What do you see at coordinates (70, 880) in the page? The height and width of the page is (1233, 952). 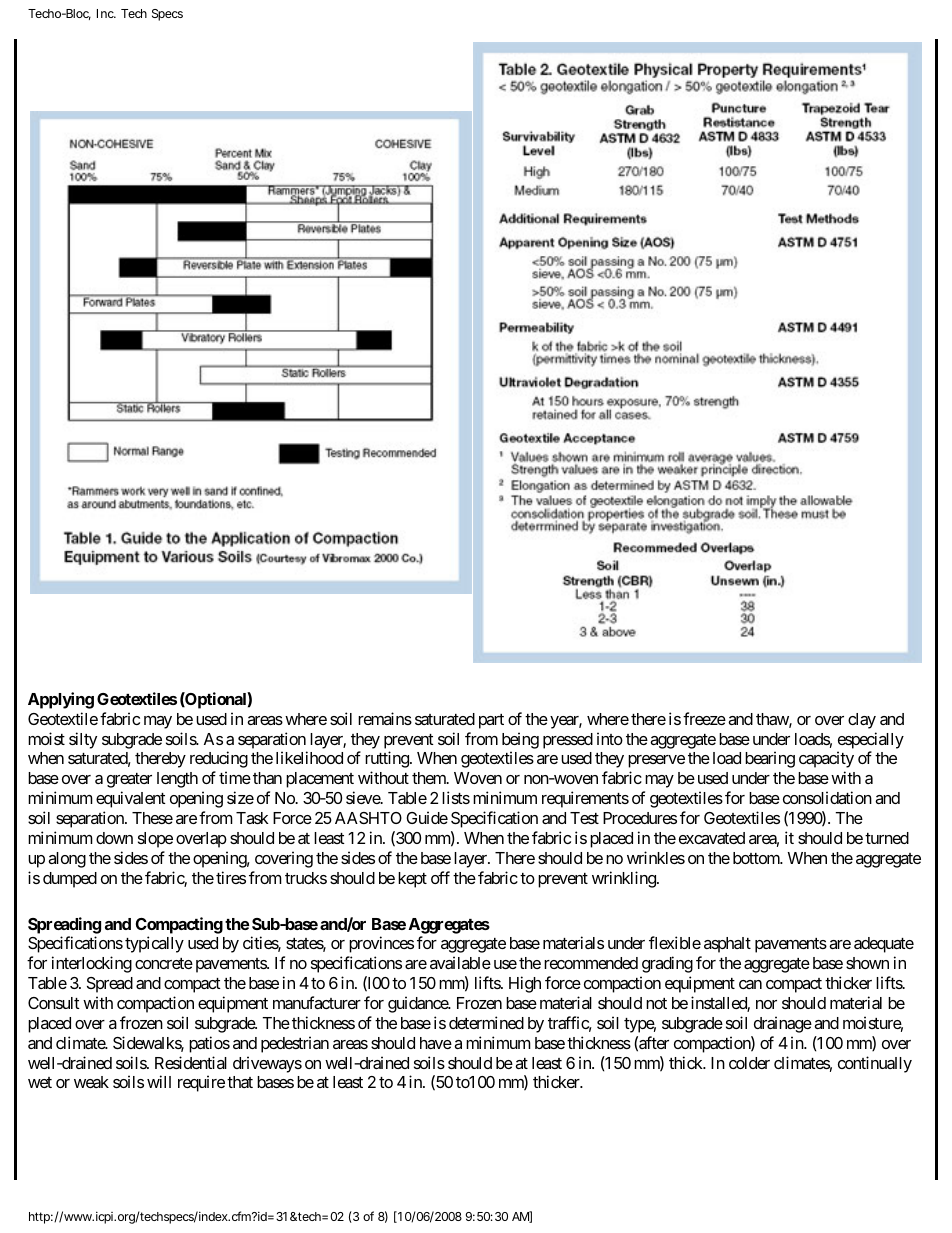 I see `dumped` at bounding box center [70, 880].
